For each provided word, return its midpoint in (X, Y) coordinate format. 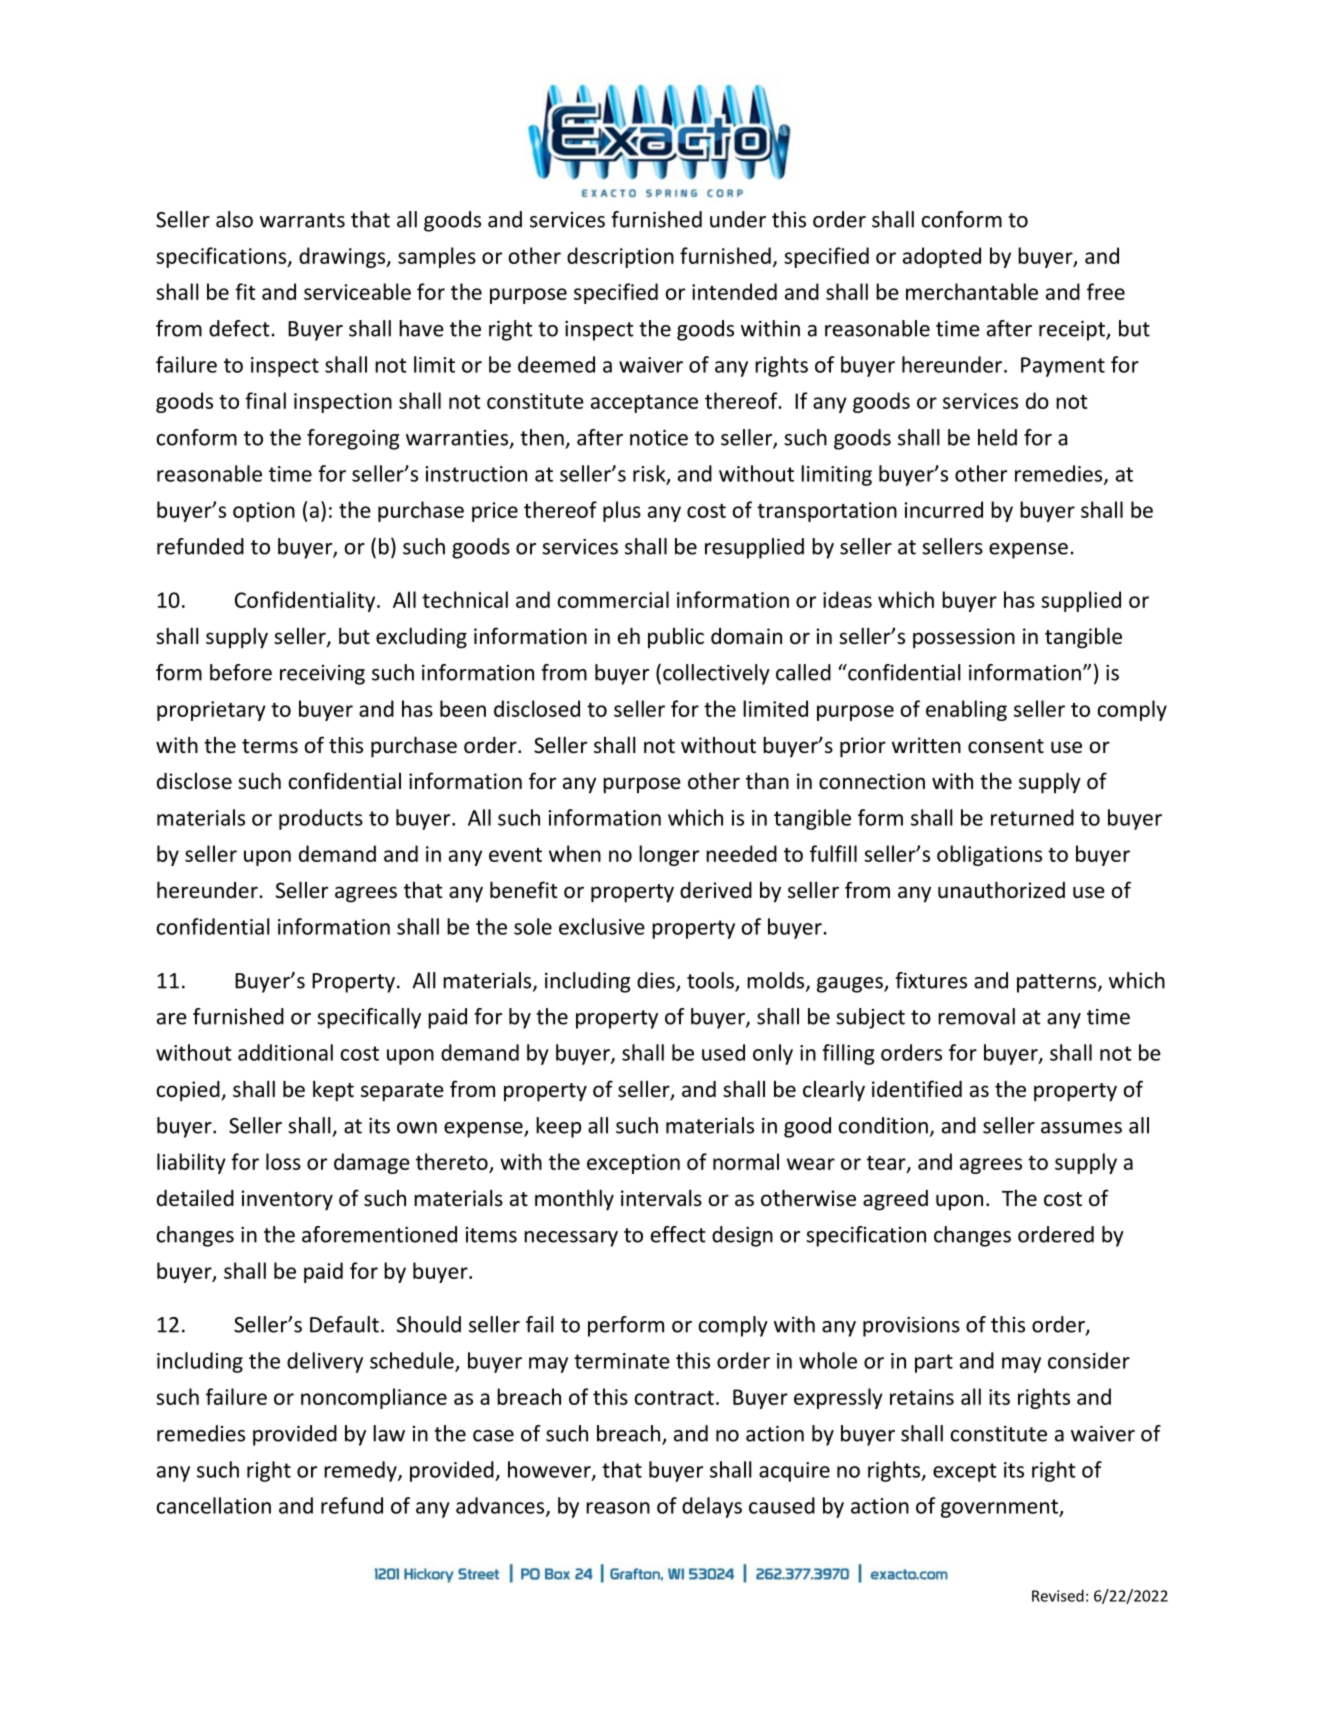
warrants (302, 220)
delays (712, 1507)
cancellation (214, 1505)
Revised (1058, 1595)
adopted (942, 257)
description (620, 257)
